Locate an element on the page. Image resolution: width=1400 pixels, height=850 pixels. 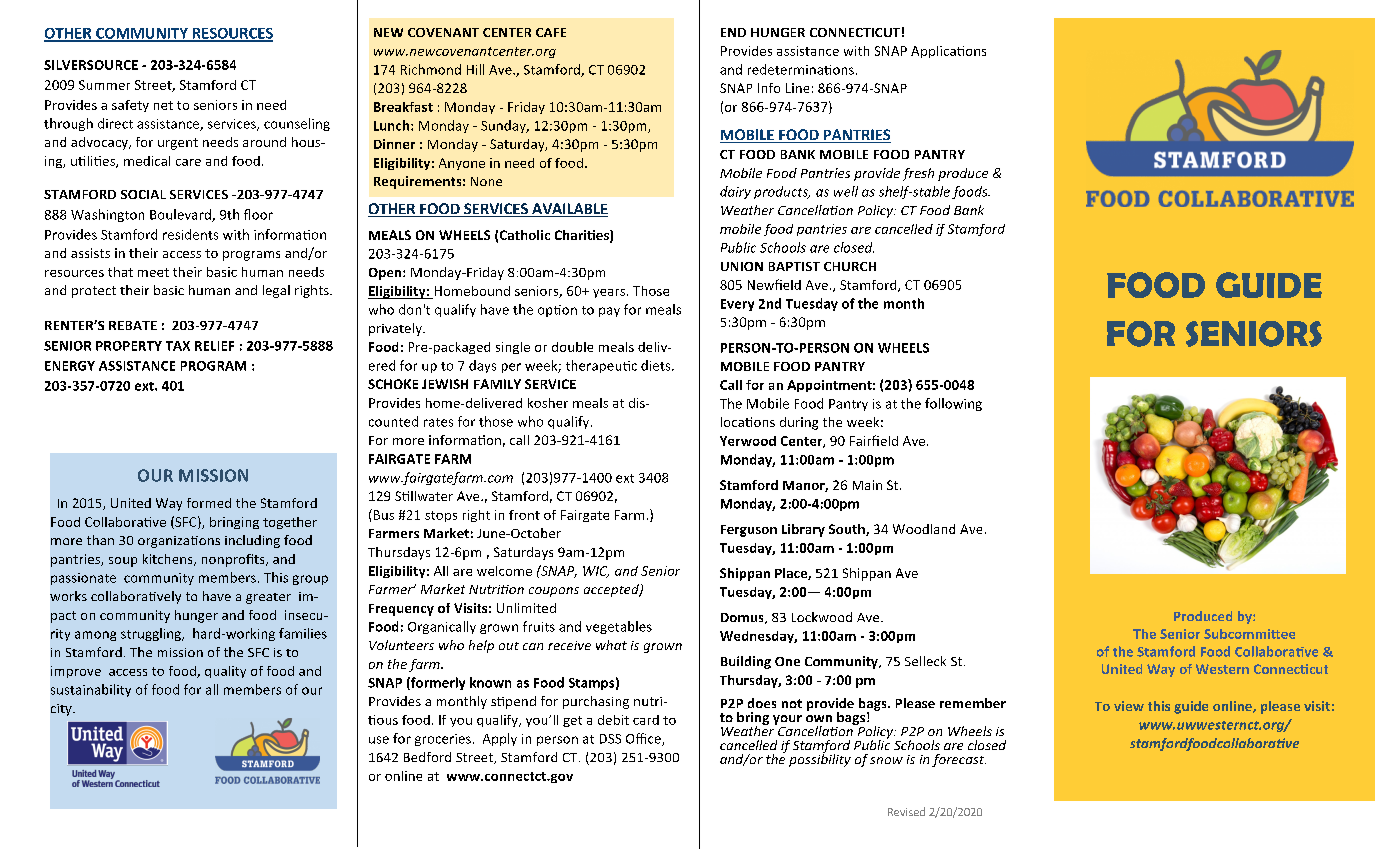
following is located at coordinates (953, 404).
